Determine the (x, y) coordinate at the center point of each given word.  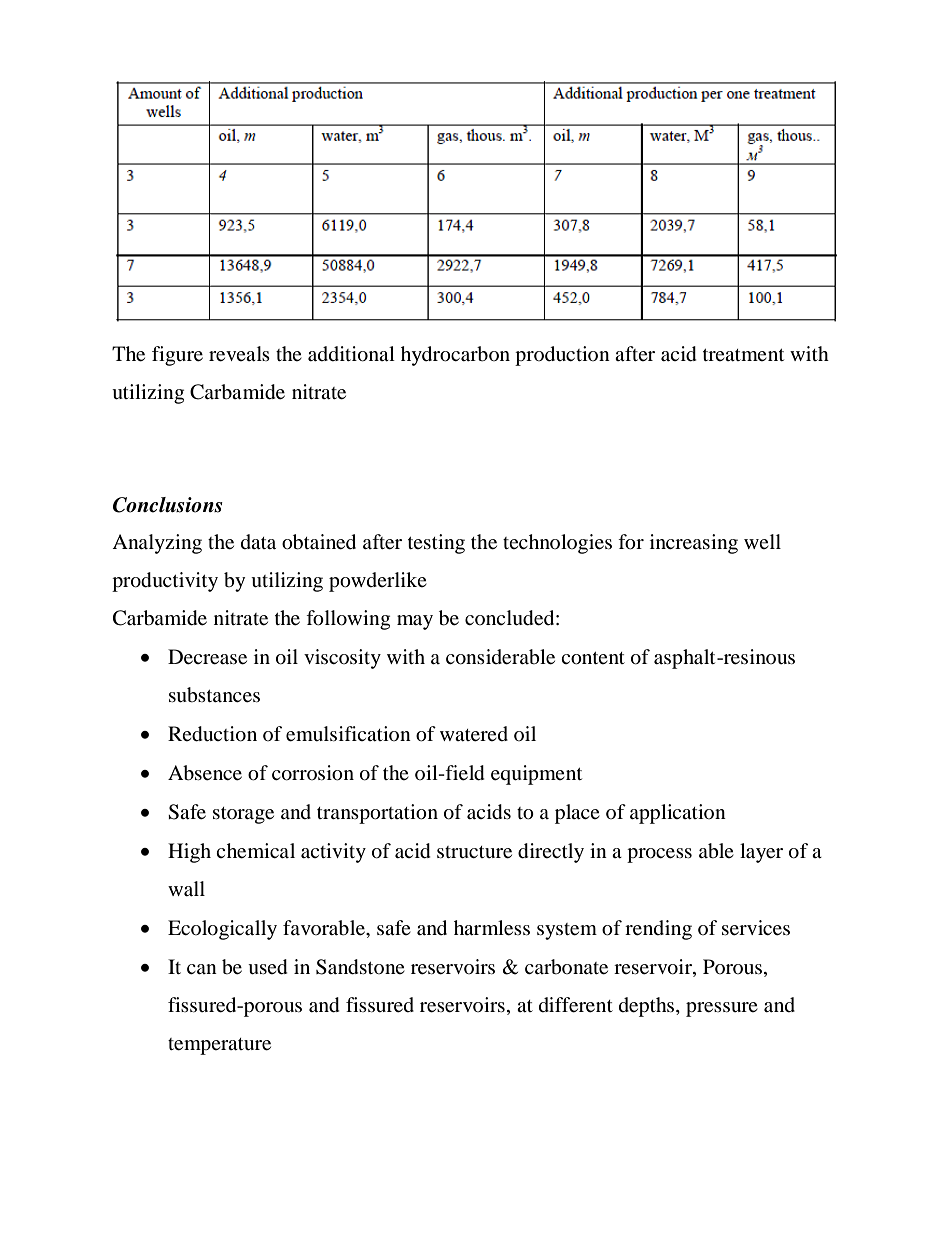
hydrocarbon (455, 356)
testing (436, 544)
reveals (239, 354)
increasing (694, 544)
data (258, 541)
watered (474, 734)
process (659, 855)
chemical (255, 851)
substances (214, 695)
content (593, 658)
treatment (743, 355)
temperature (219, 1046)
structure (474, 852)
